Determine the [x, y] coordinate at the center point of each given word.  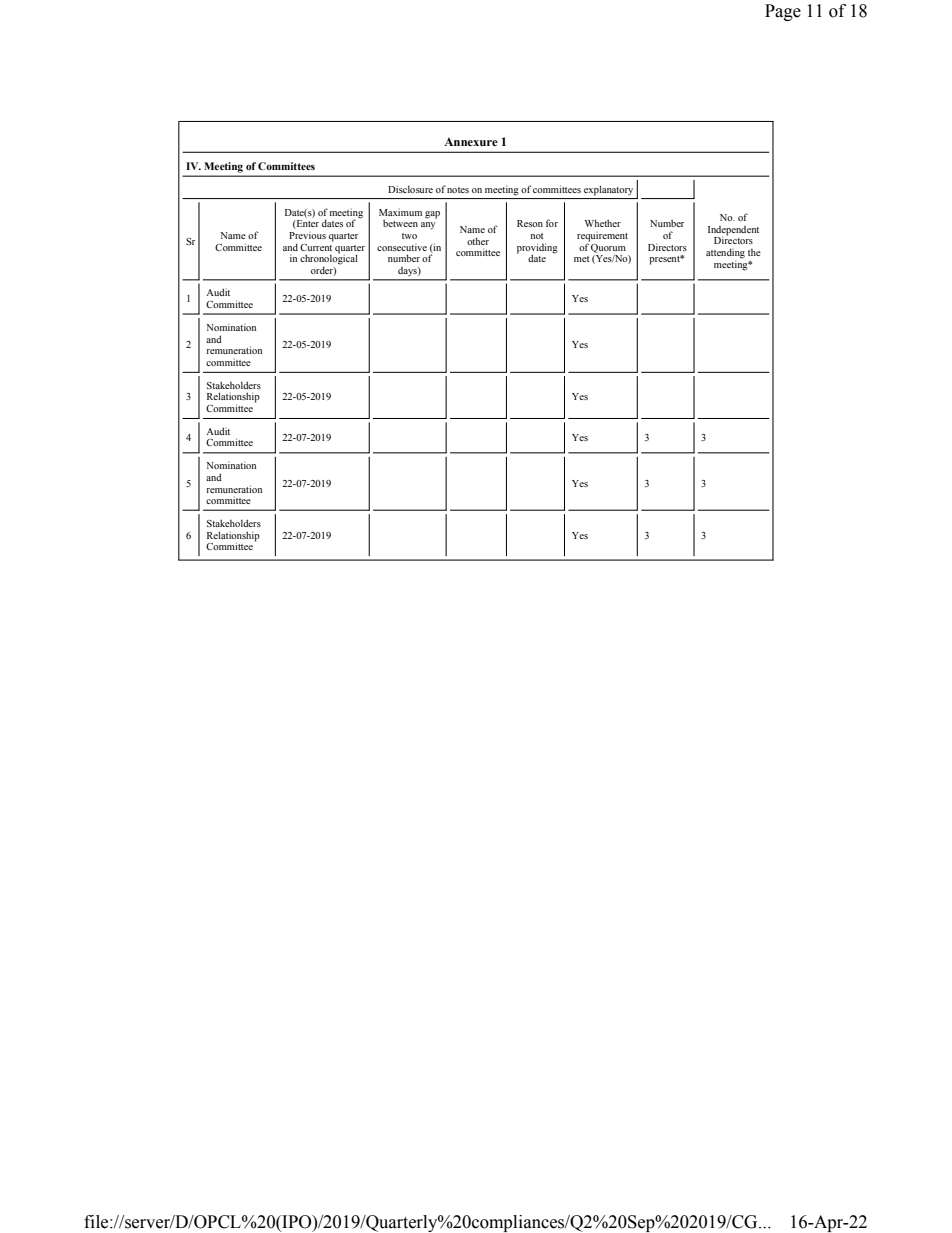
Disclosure [410, 189]
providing [537, 249]
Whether [603, 223]
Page [783, 12]
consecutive [402, 247]
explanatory [608, 190]
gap [432, 215]
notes [458, 190]
